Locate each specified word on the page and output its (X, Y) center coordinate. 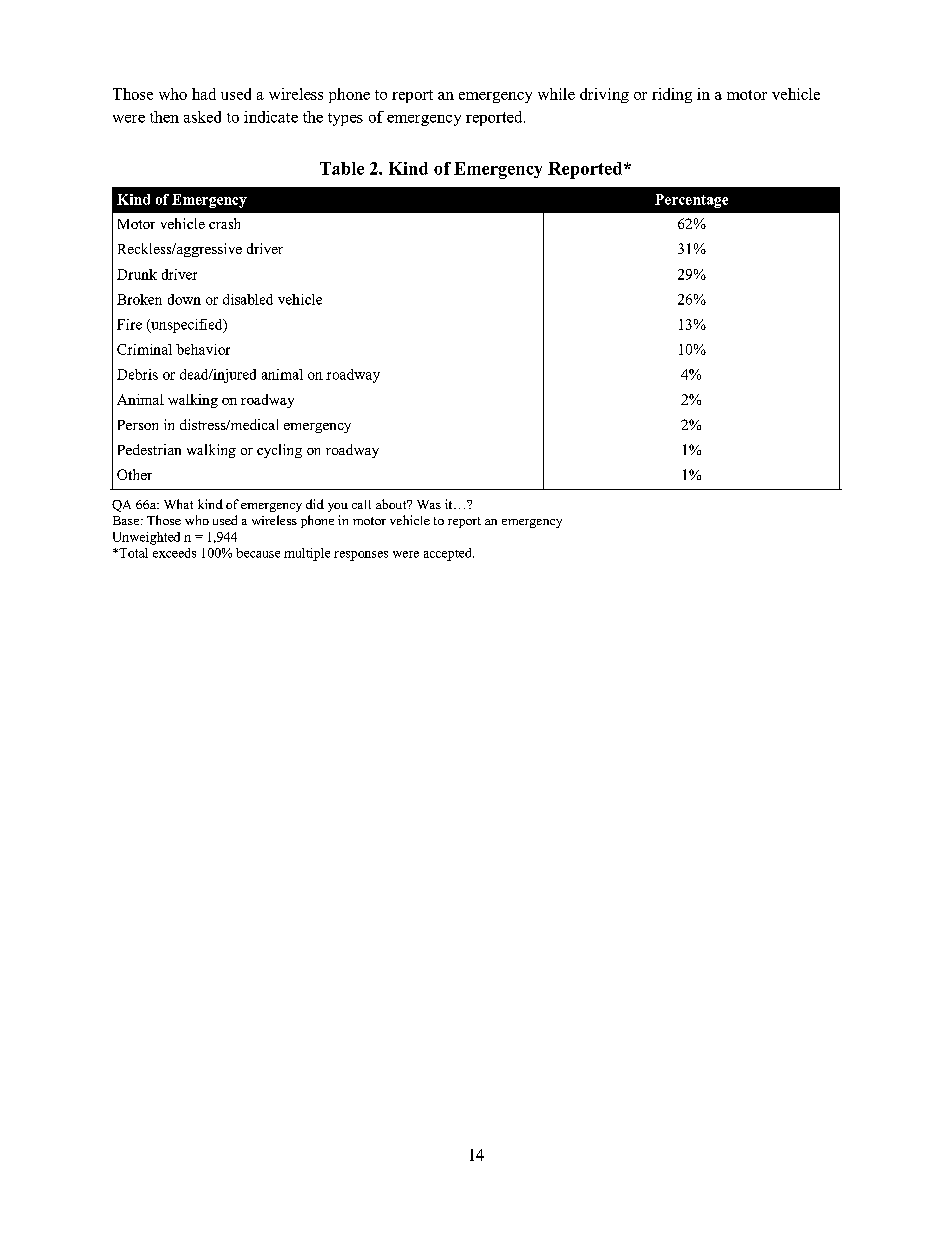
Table (342, 168)
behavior (203, 349)
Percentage (691, 201)
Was (429, 504)
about (392, 504)
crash (224, 223)
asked (202, 117)
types (345, 119)
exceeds (174, 553)
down (184, 299)
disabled (248, 299)
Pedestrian (149, 449)
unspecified (187, 326)
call (361, 504)
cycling (279, 451)
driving (604, 95)
